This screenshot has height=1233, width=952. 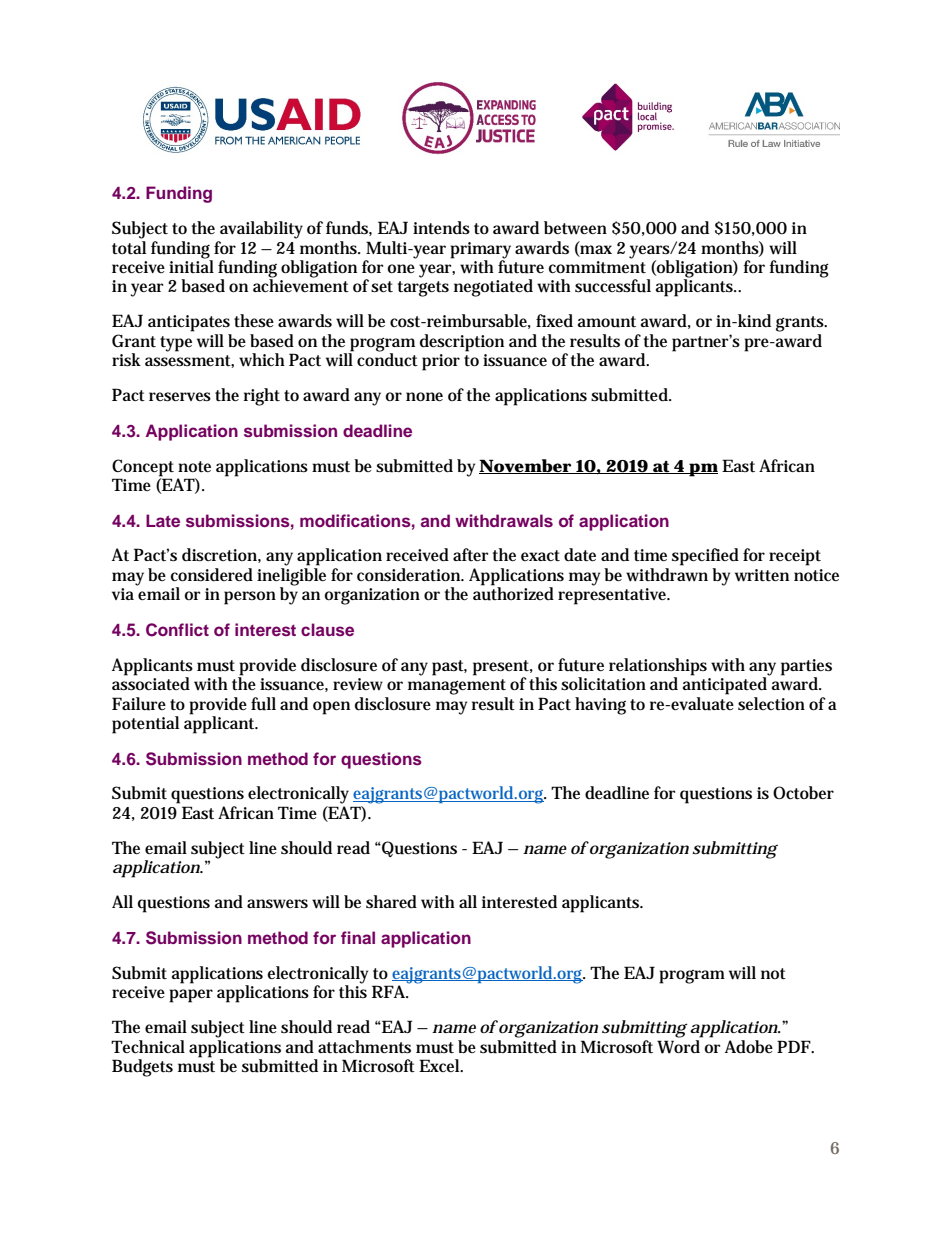 What do you see at coordinates (705, 557) in the screenshot?
I see `specified` at bounding box center [705, 557].
